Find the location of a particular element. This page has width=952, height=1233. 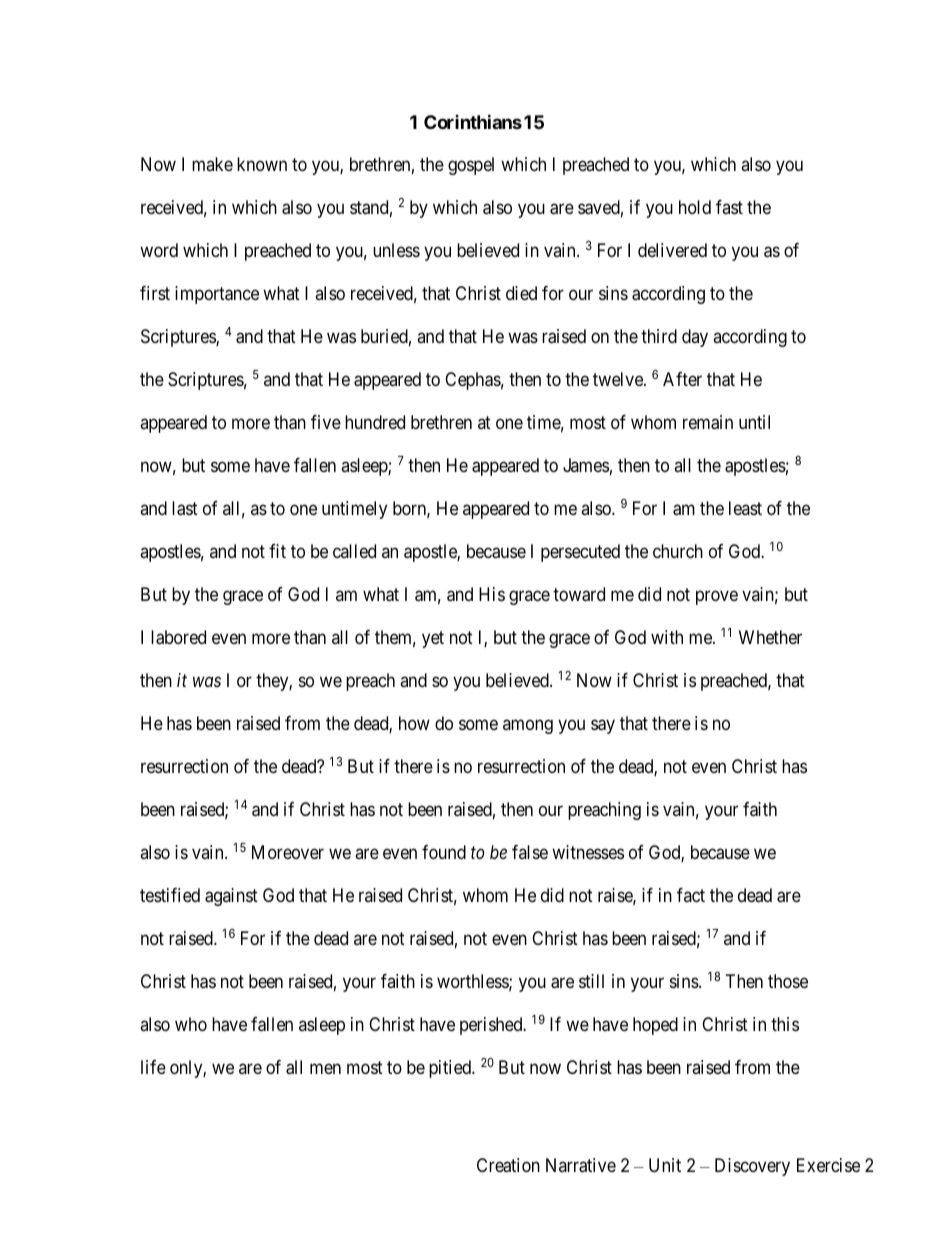

among is located at coordinates (528, 727).
